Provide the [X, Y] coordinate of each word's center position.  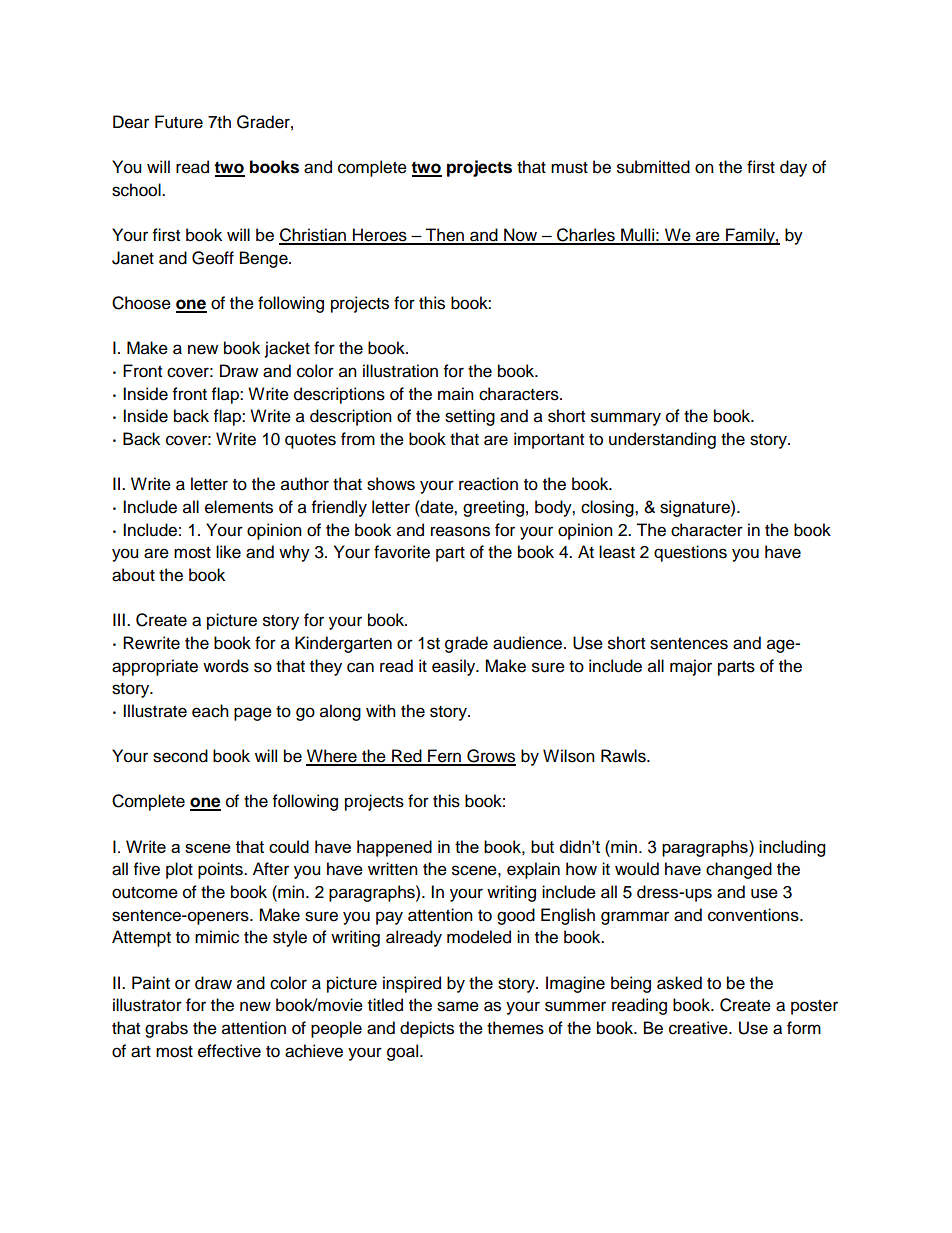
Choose [141, 303]
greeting [493, 508]
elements [239, 507]
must [569, 168]
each [210, 711]
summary [626, 419]
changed [739, 870]
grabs [166, 1029]
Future [179, 122]
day [793, 168]
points [221, 870]
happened [394, 848]
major [691, 667]
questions [690, 553]
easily [455, 667]
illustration [400, 371]
